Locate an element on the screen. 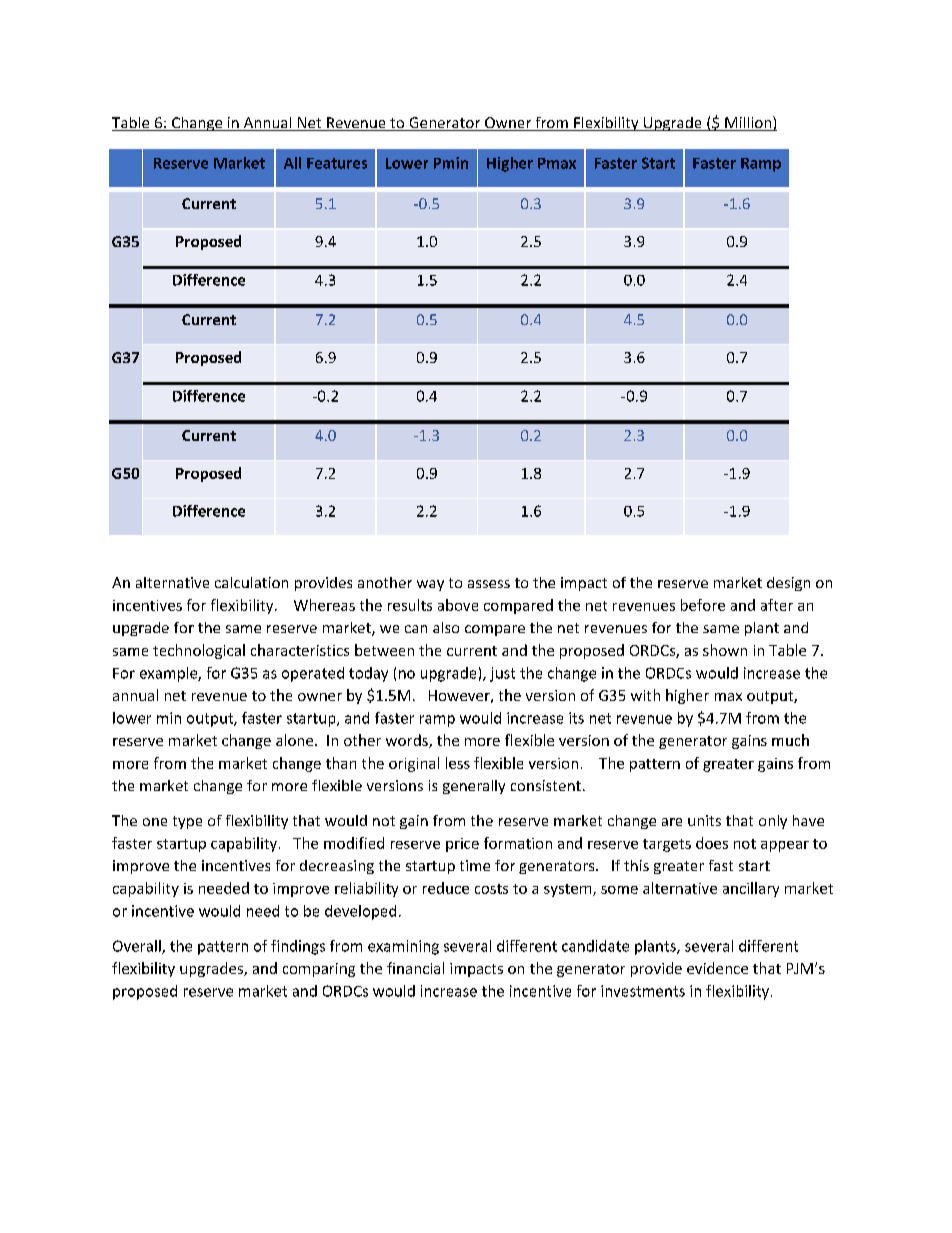  financial is located at coordinates (415, 968).
